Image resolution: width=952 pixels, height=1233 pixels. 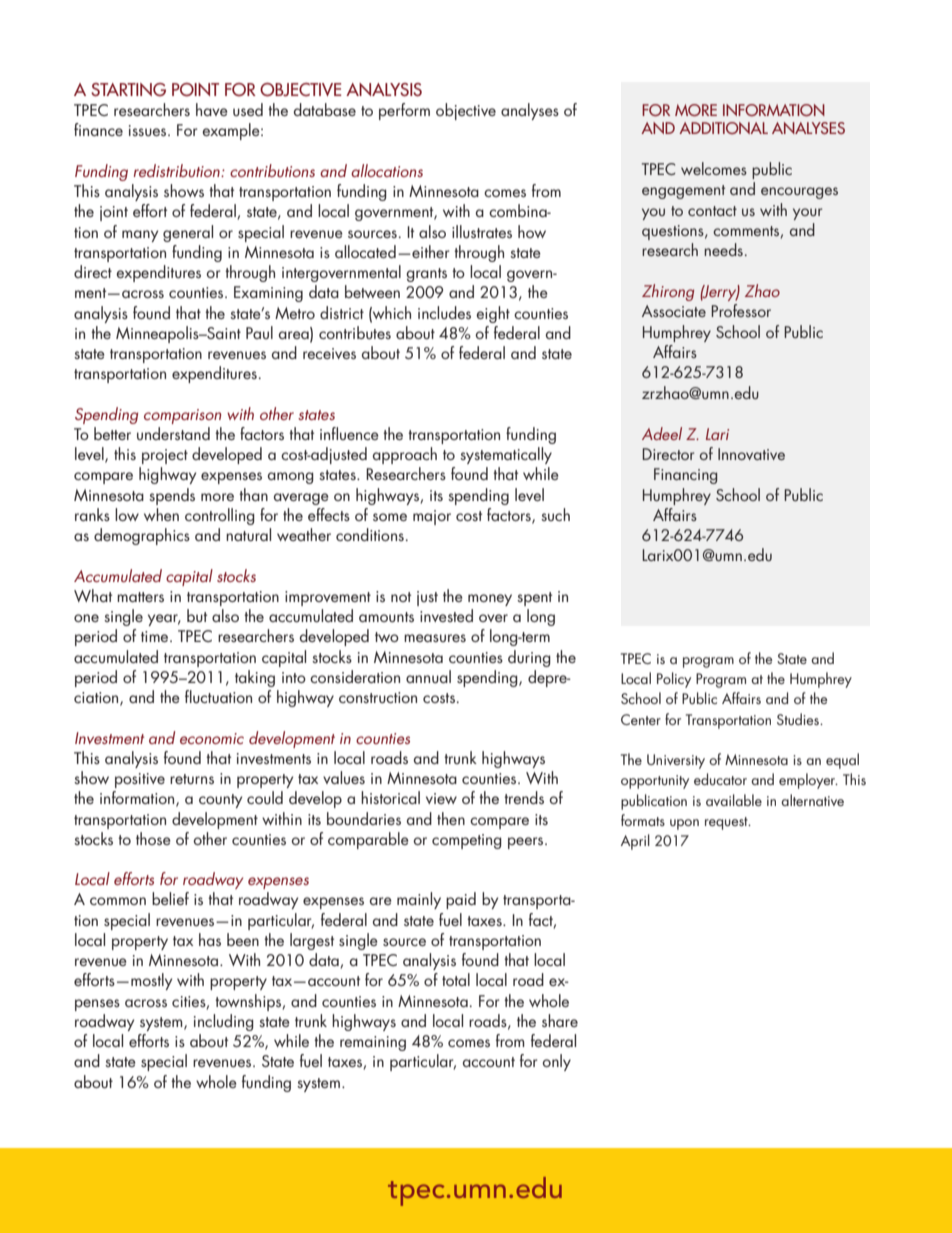 What do you see at coordinates (405, 455) in the document?
I see `approach` at bounding box center [405, 455].
